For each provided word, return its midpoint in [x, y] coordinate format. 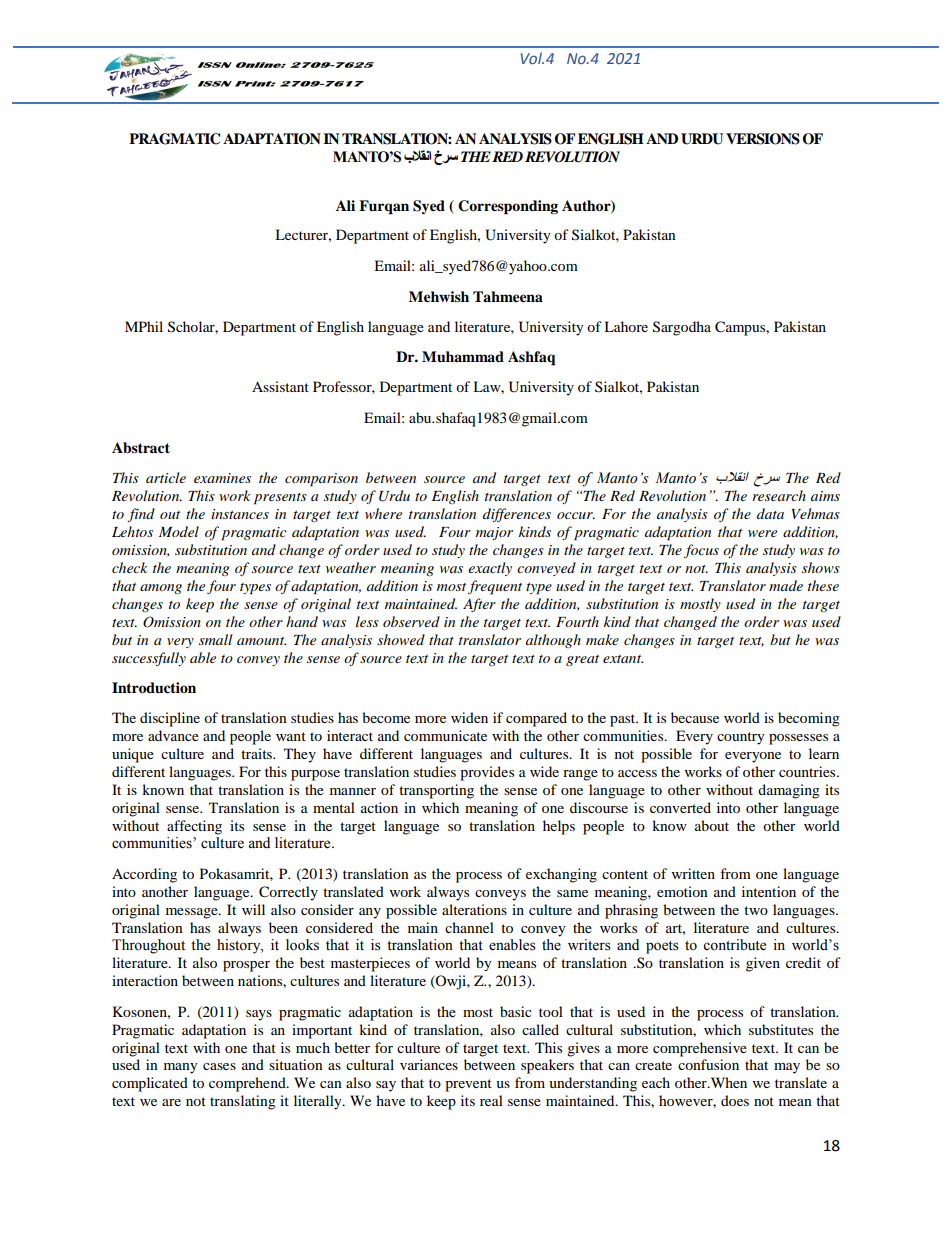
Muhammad [463, 356]
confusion [708, 1064]
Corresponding [508, 207]
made [786, 585]
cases [219, 1066]
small [215, 639]
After [479, 605]
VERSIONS [763, 139]
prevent [468, 1085]
